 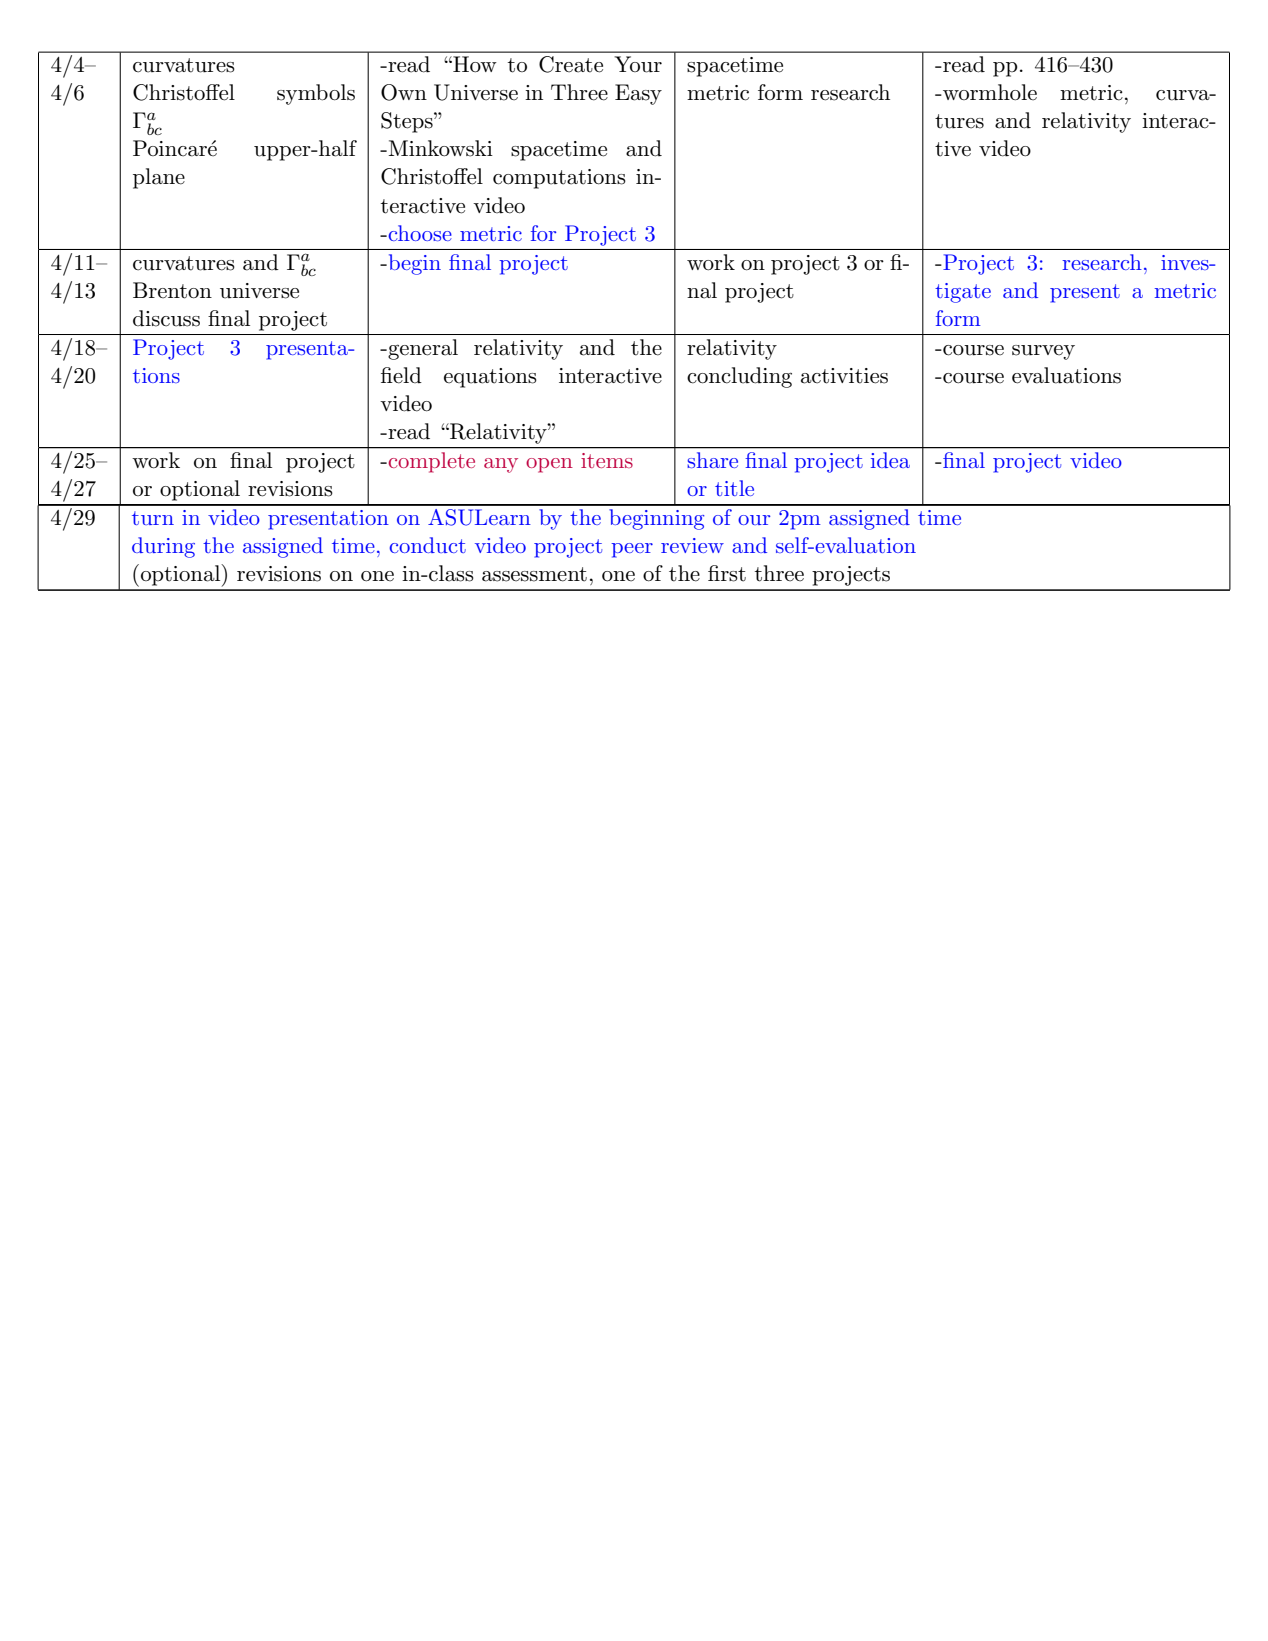 What do you see at coordinates (166, 318) in the page?
I see `discuss` at bounding box center [166, 318].
